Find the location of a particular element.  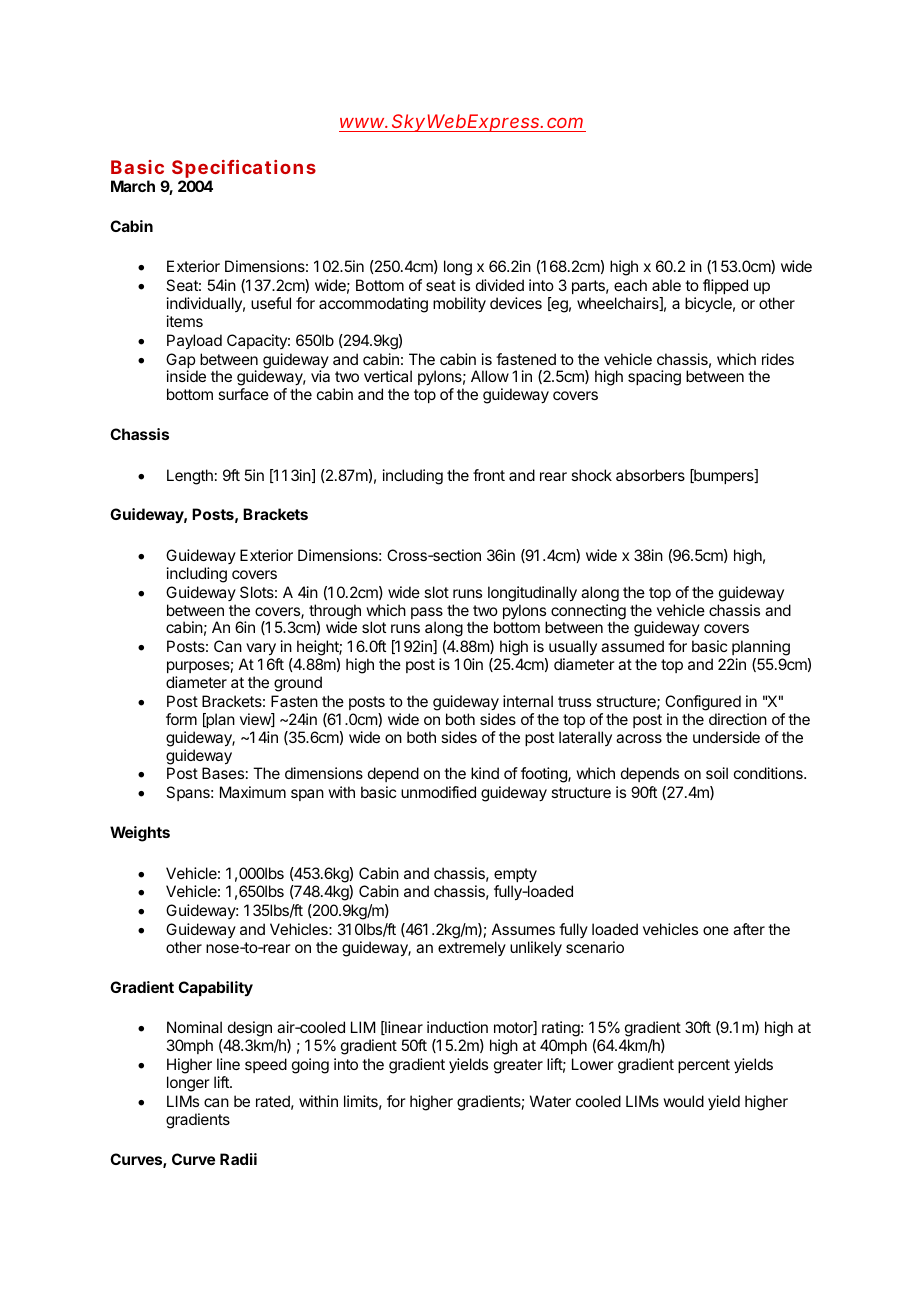

divided is located at coordinates (500, 285).
